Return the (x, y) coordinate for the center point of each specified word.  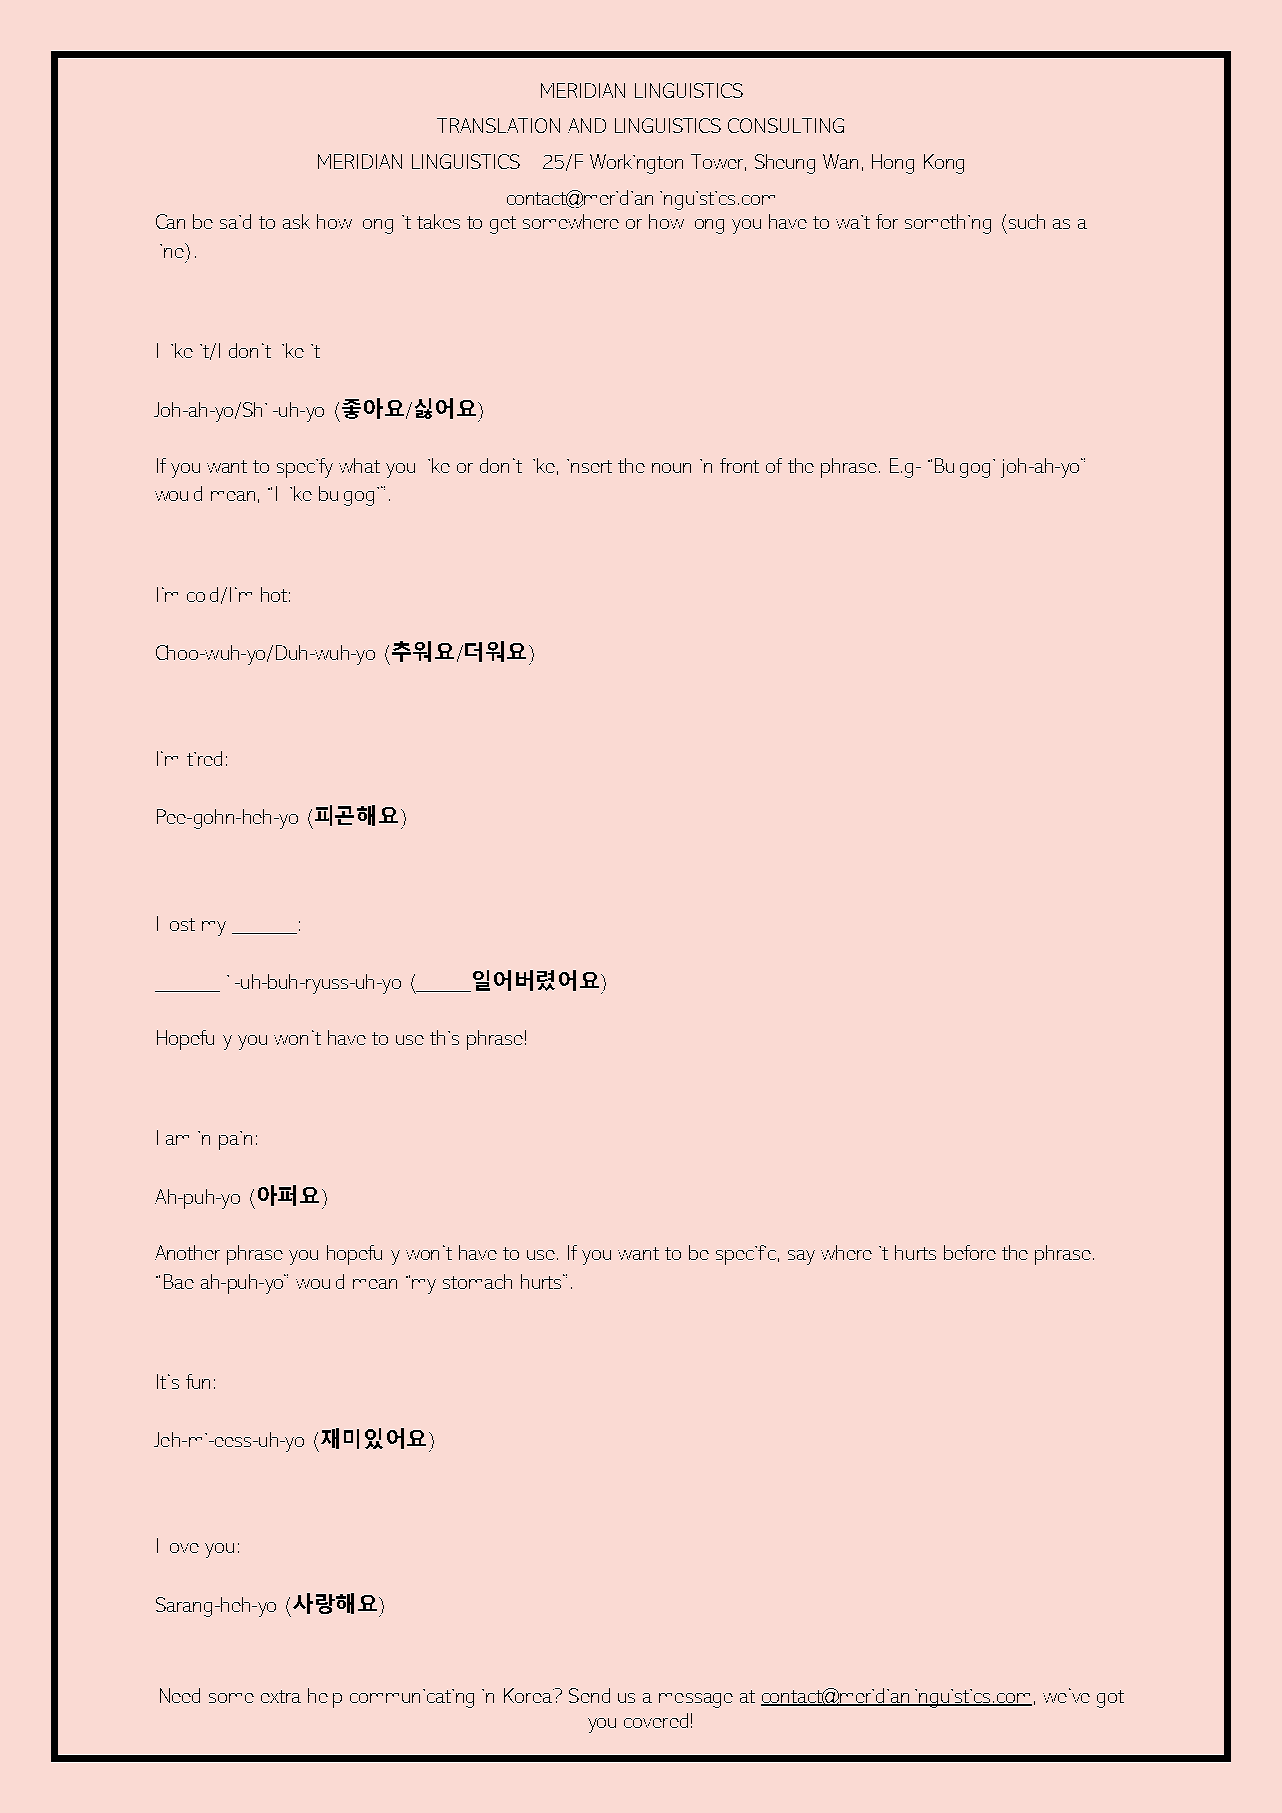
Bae (179, 1281)
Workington (636, 164)
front (739, 465)
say (801, 1257)
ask (296, 221)
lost (182, 924)
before (970, 1252)
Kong (944, 164)
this (444, 1037)
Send (589, 1695)
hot (274, 594)
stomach (477, 1281)
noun (671, 468)
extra (281, 1696)
